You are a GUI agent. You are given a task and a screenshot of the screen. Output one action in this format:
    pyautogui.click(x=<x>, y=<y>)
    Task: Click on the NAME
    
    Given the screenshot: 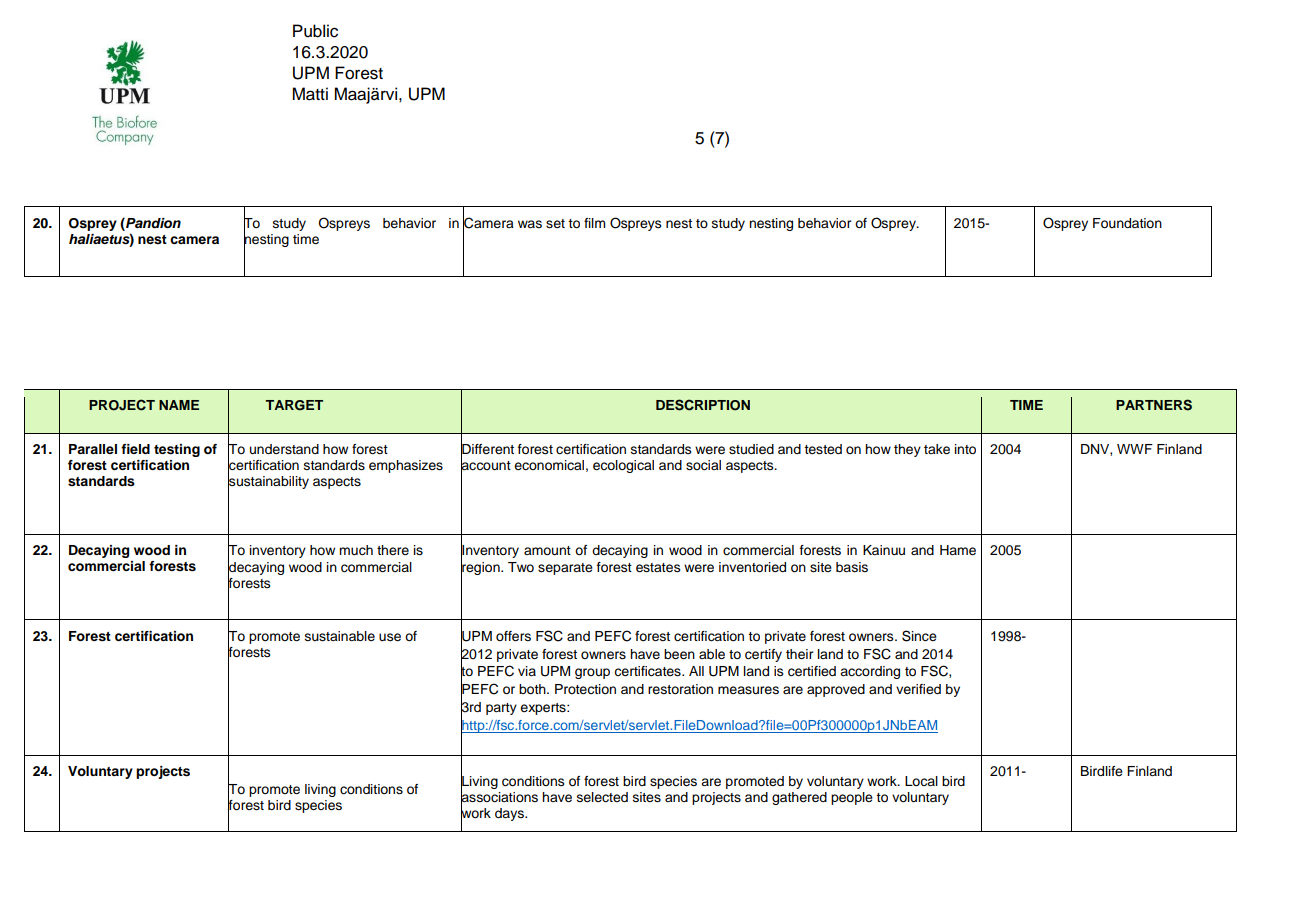 What is the action you would take?
    pyautogui.click(x=179, y=405)
